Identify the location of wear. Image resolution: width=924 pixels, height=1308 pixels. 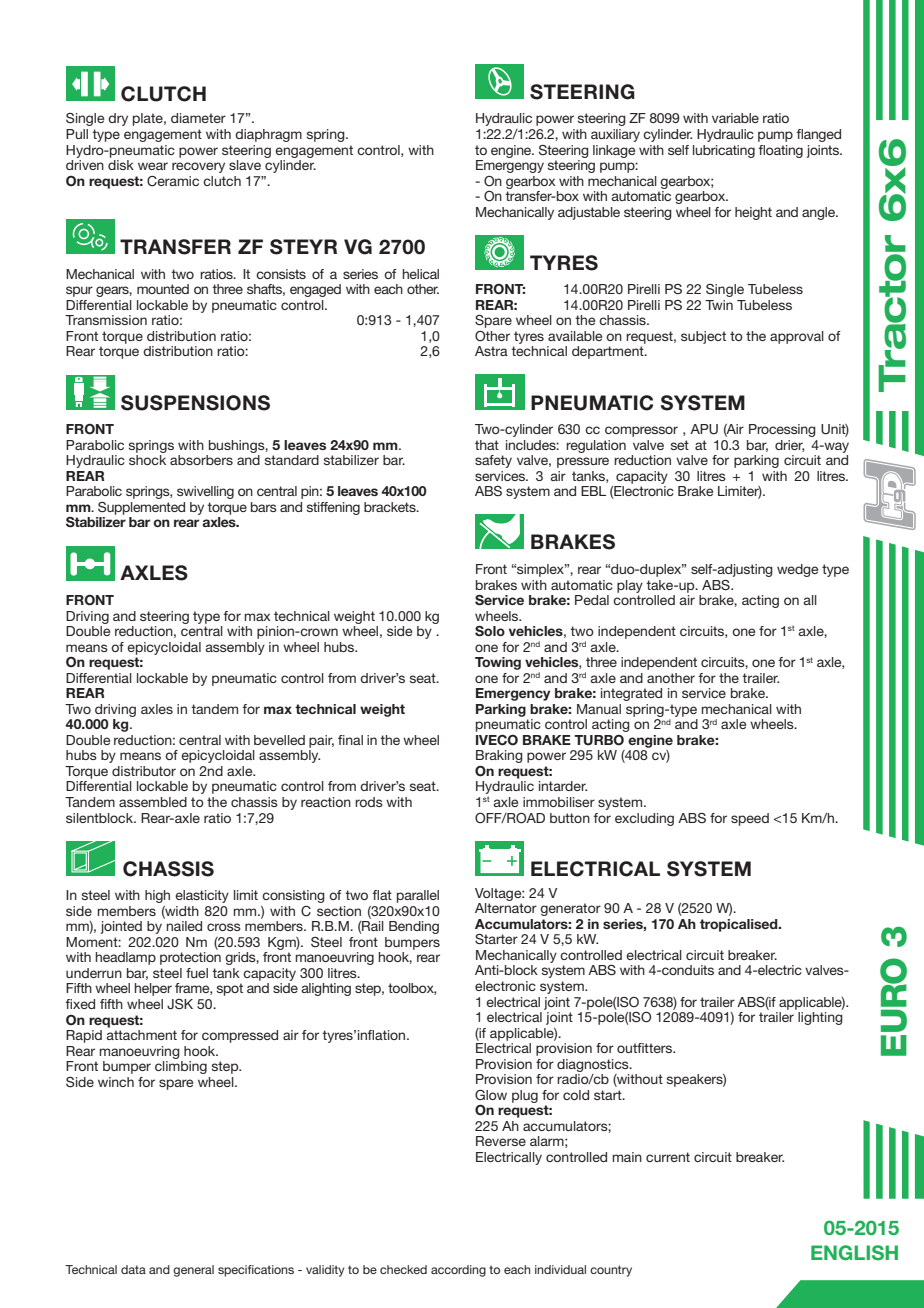
(153, 166).
